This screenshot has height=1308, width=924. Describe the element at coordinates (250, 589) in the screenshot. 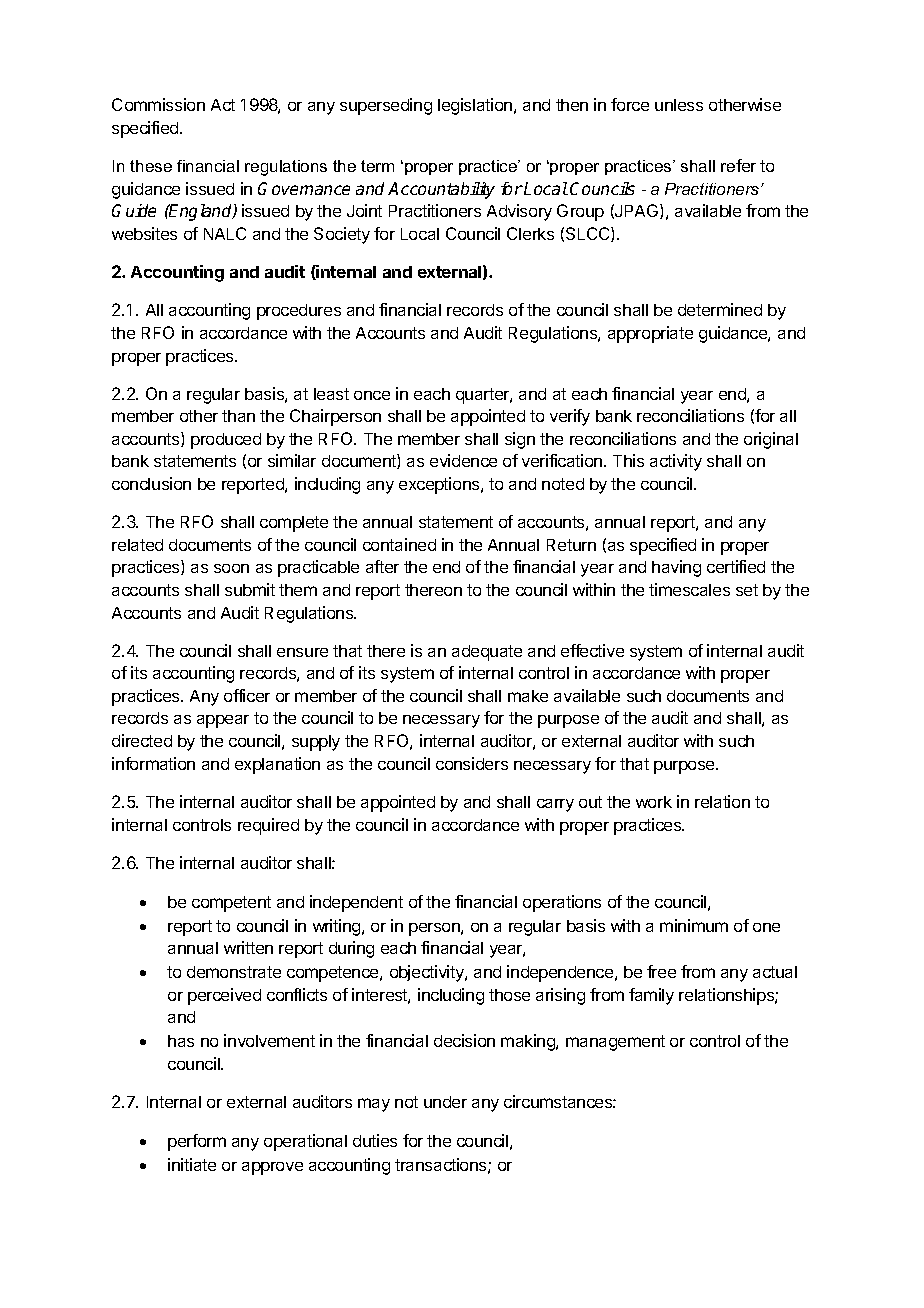

I see `submit` at that location.
